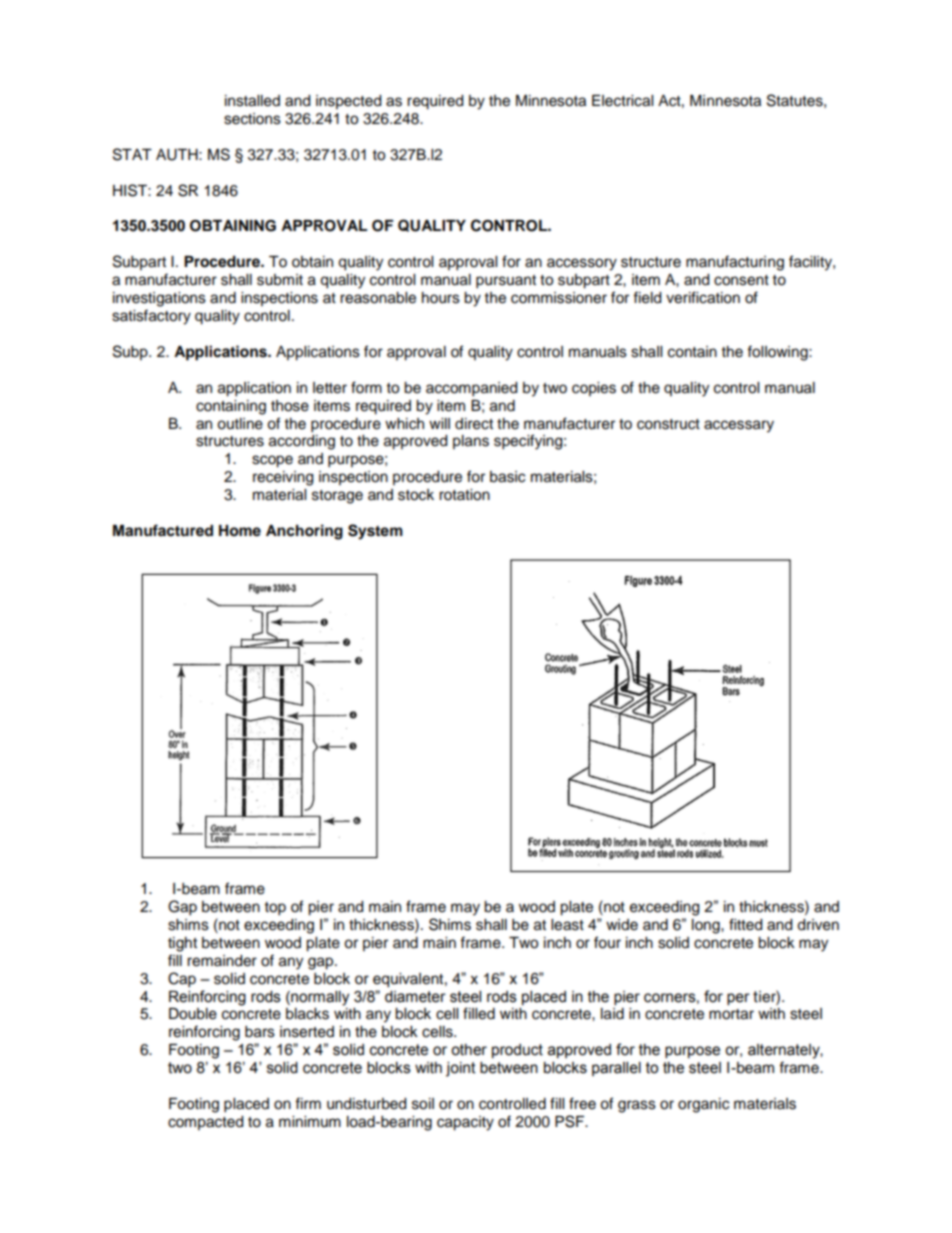 Image resolution: width=952 pixels, height=1233 pixels. What do you see at coordinates (622, 101) in the screenshot?
I see `Electrical` at bounding box center [622, 101].
